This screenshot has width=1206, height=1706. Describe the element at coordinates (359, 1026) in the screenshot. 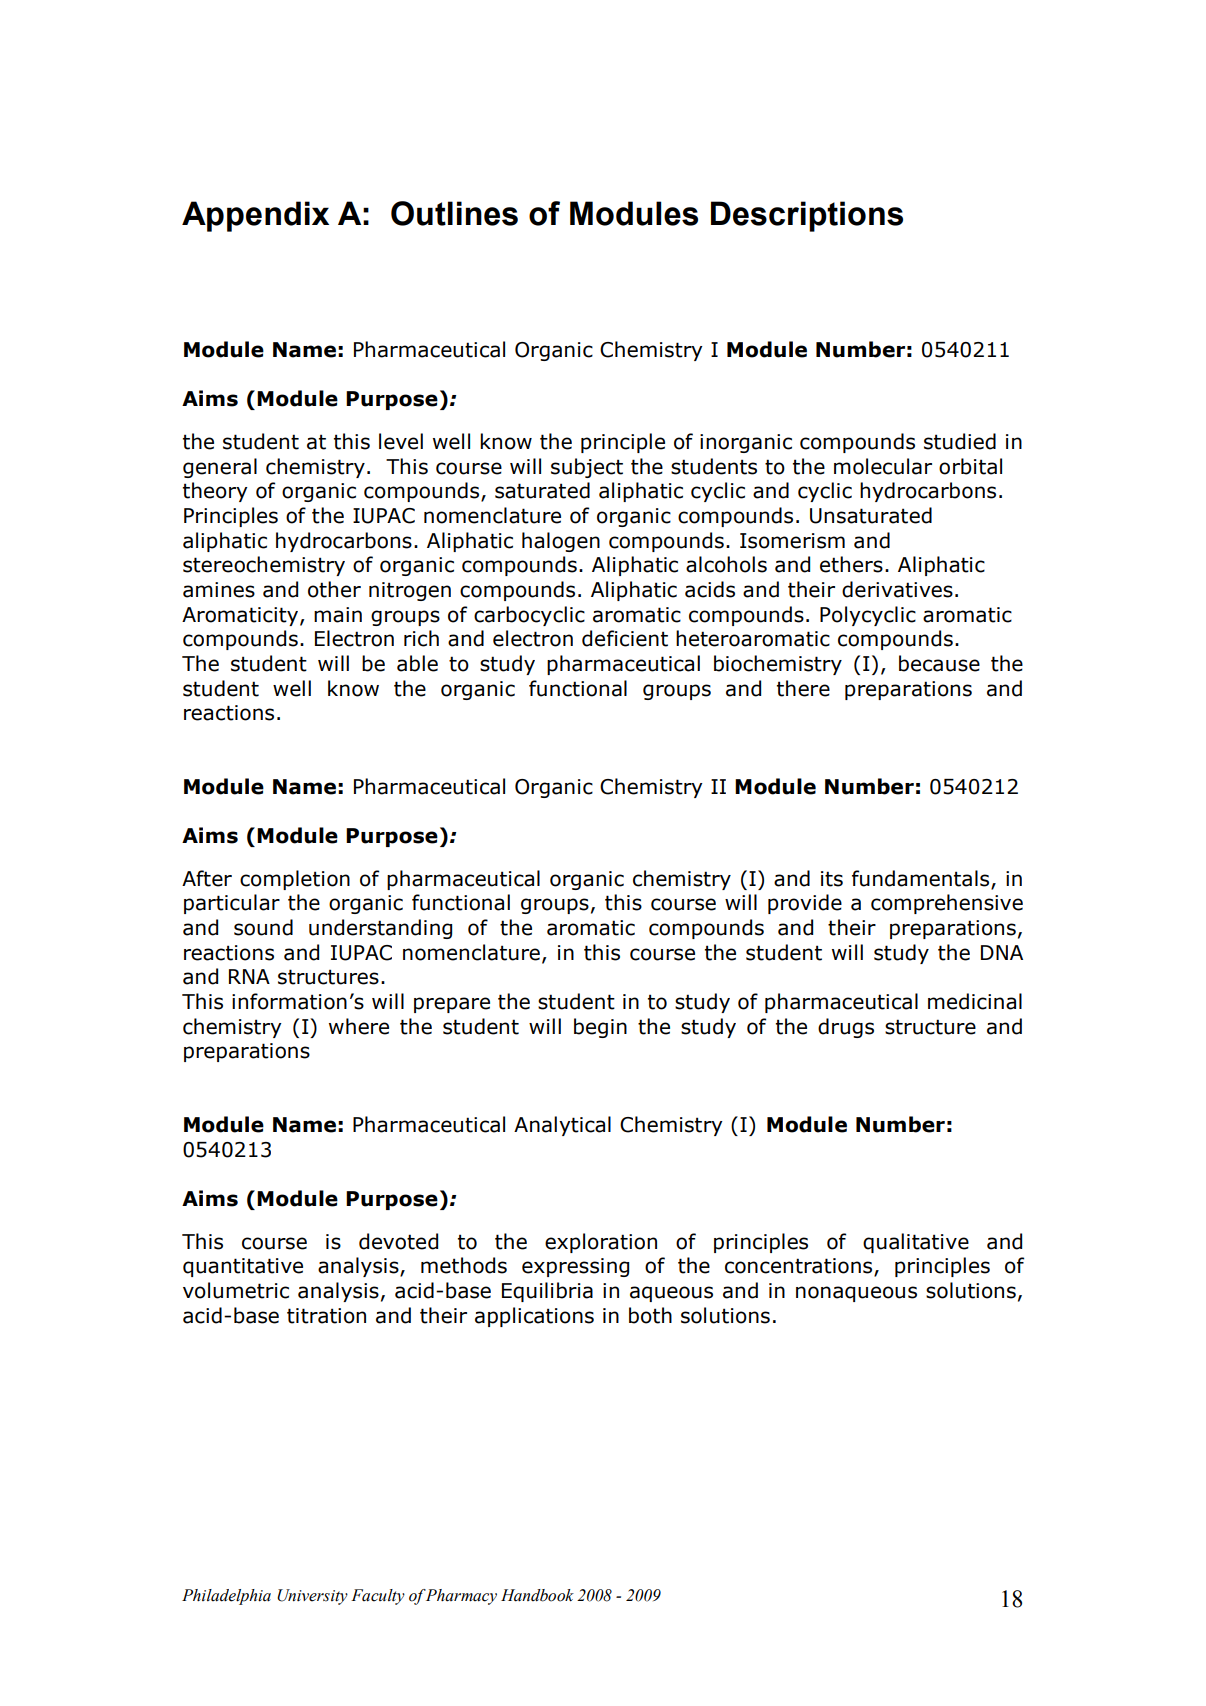

I see `where` at that location.
